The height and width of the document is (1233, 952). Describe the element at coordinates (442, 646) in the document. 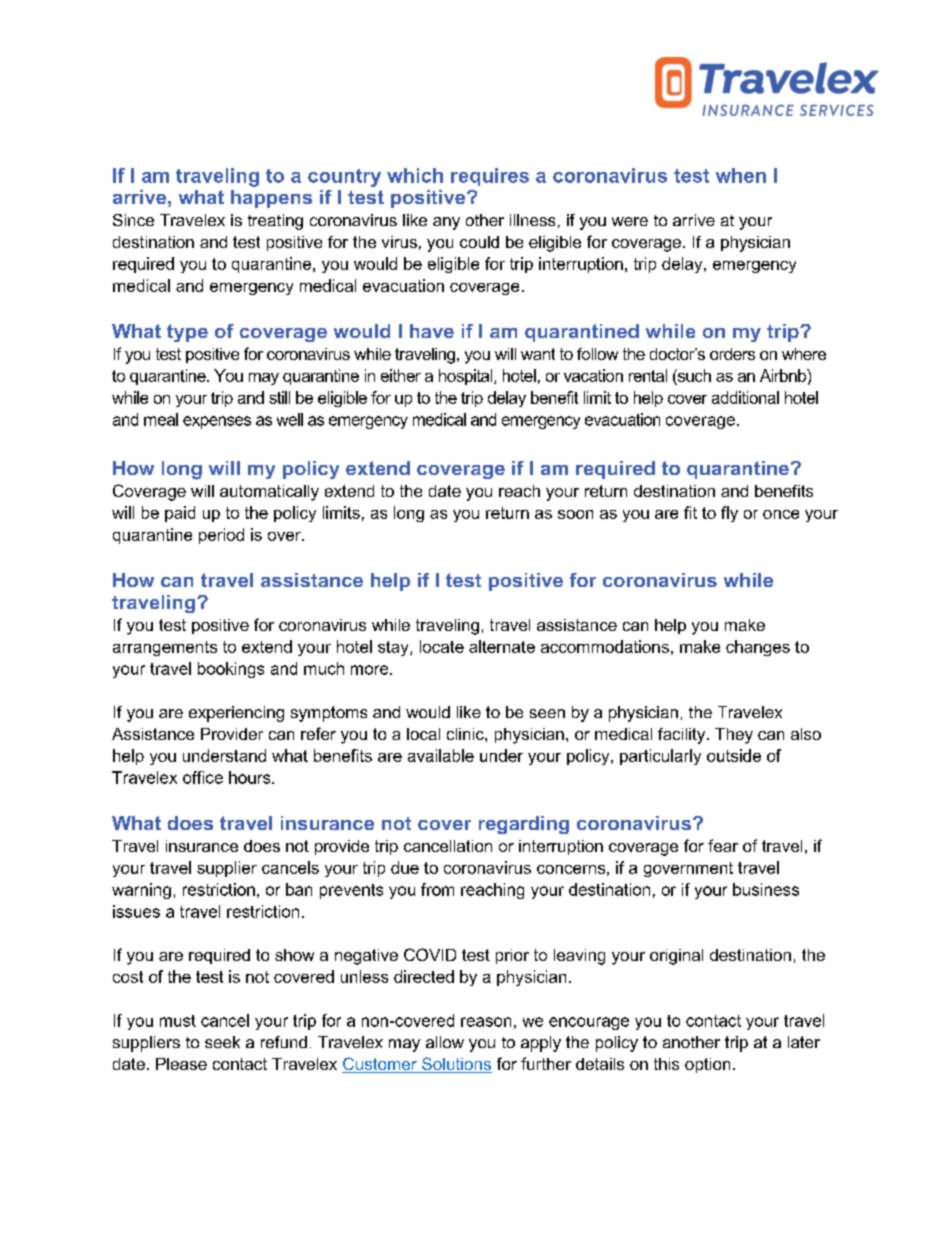

I see `locate` at that location.
